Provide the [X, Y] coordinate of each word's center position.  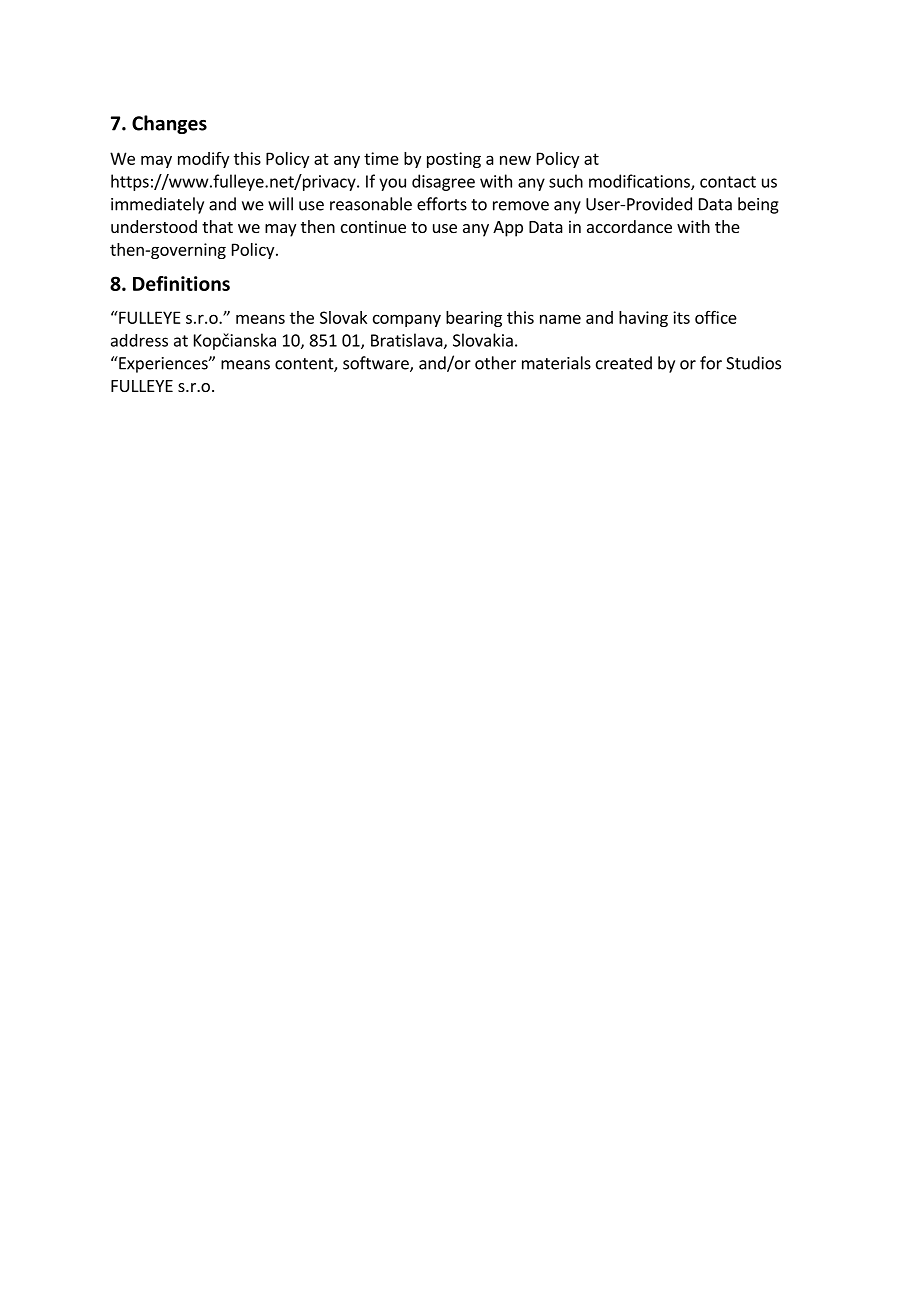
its [681, 317]
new [515, 160]
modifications [640, 182]
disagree [443, 182]
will [280, 204]
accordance [629, 226]
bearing [474, 319]
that [217, 226]
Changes [169, 124]
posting [454, 160]
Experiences [163, 364]
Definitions [181, 283]
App [508, 229]
